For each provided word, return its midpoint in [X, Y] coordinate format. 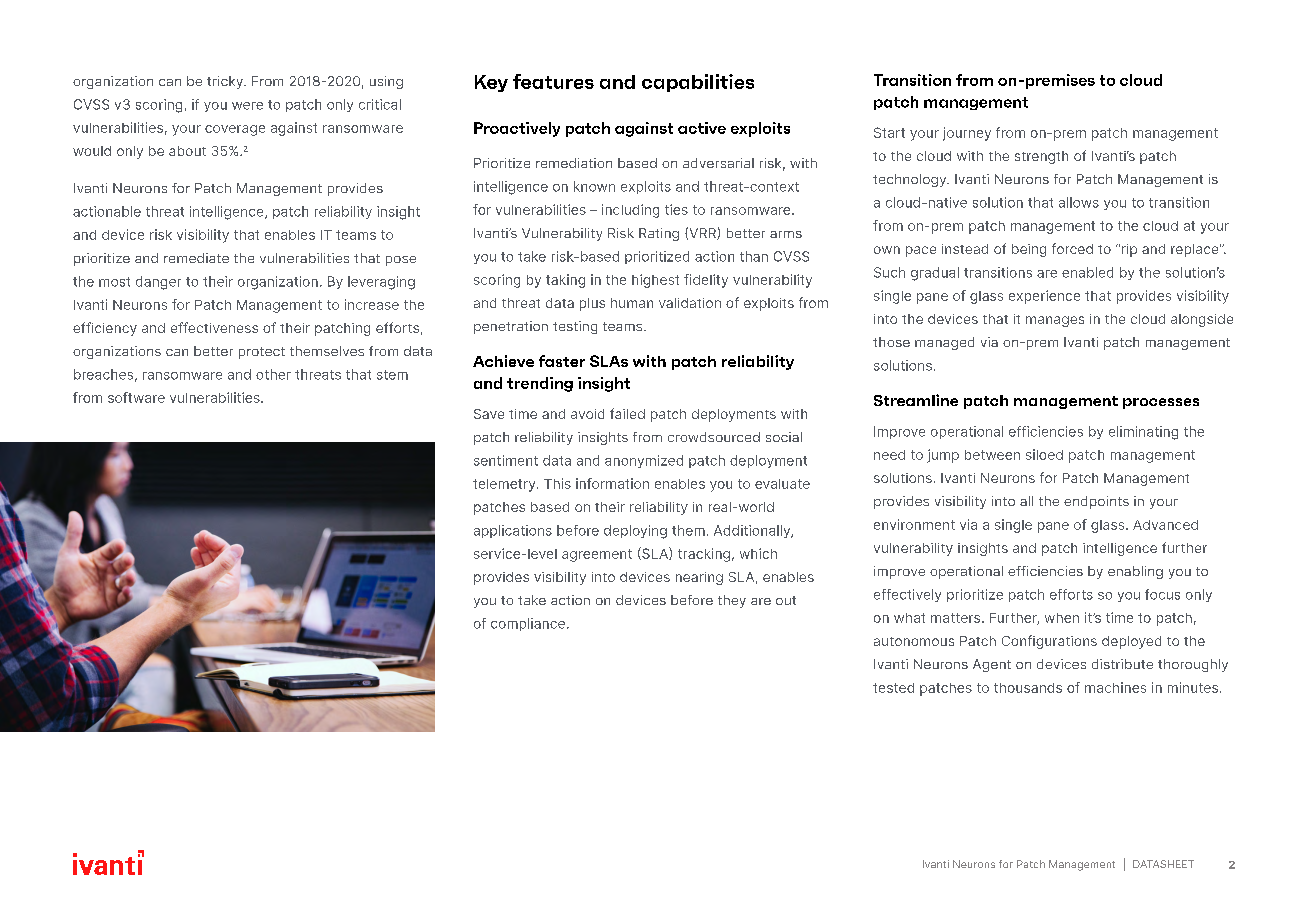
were [247, 106]
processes [1161, 403]
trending [540, 384]
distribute [1122, 664]
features [553, 81]
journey [967, 134]
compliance [528, 624]
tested [893, 688]
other [273, 374]
